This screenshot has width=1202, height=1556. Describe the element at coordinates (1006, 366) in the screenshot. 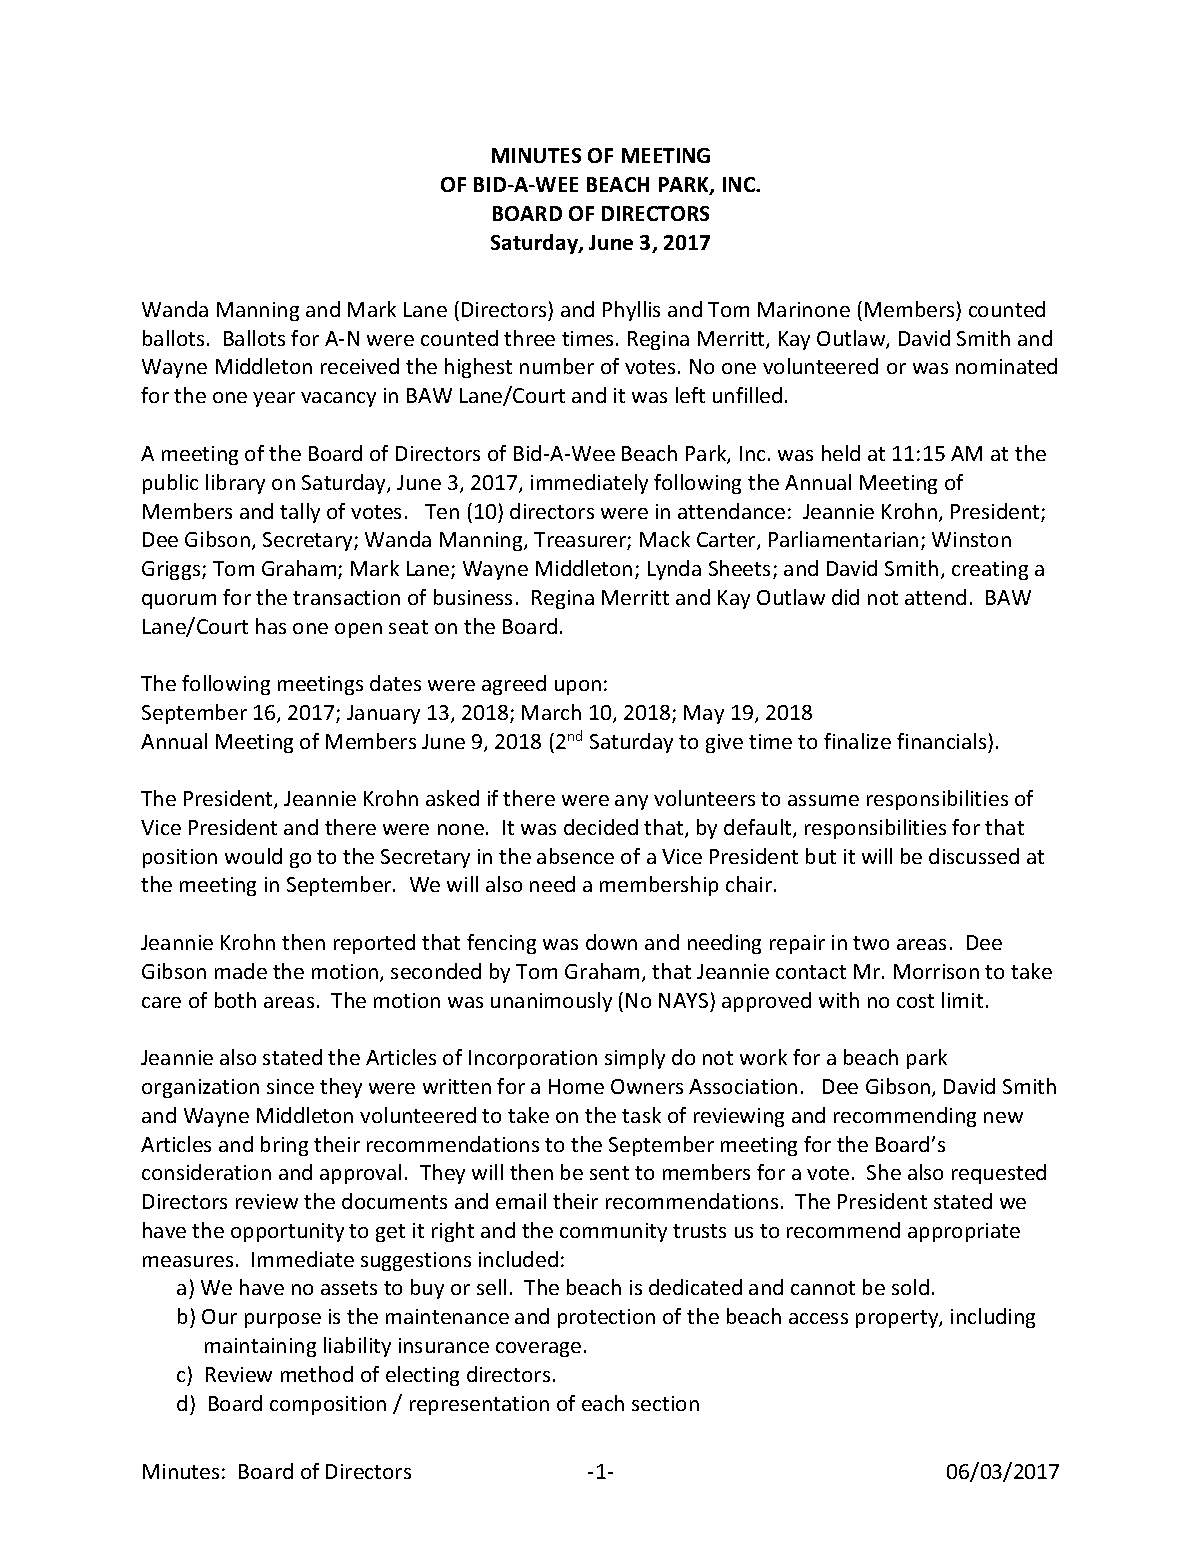

I see `nominated` at that location.
